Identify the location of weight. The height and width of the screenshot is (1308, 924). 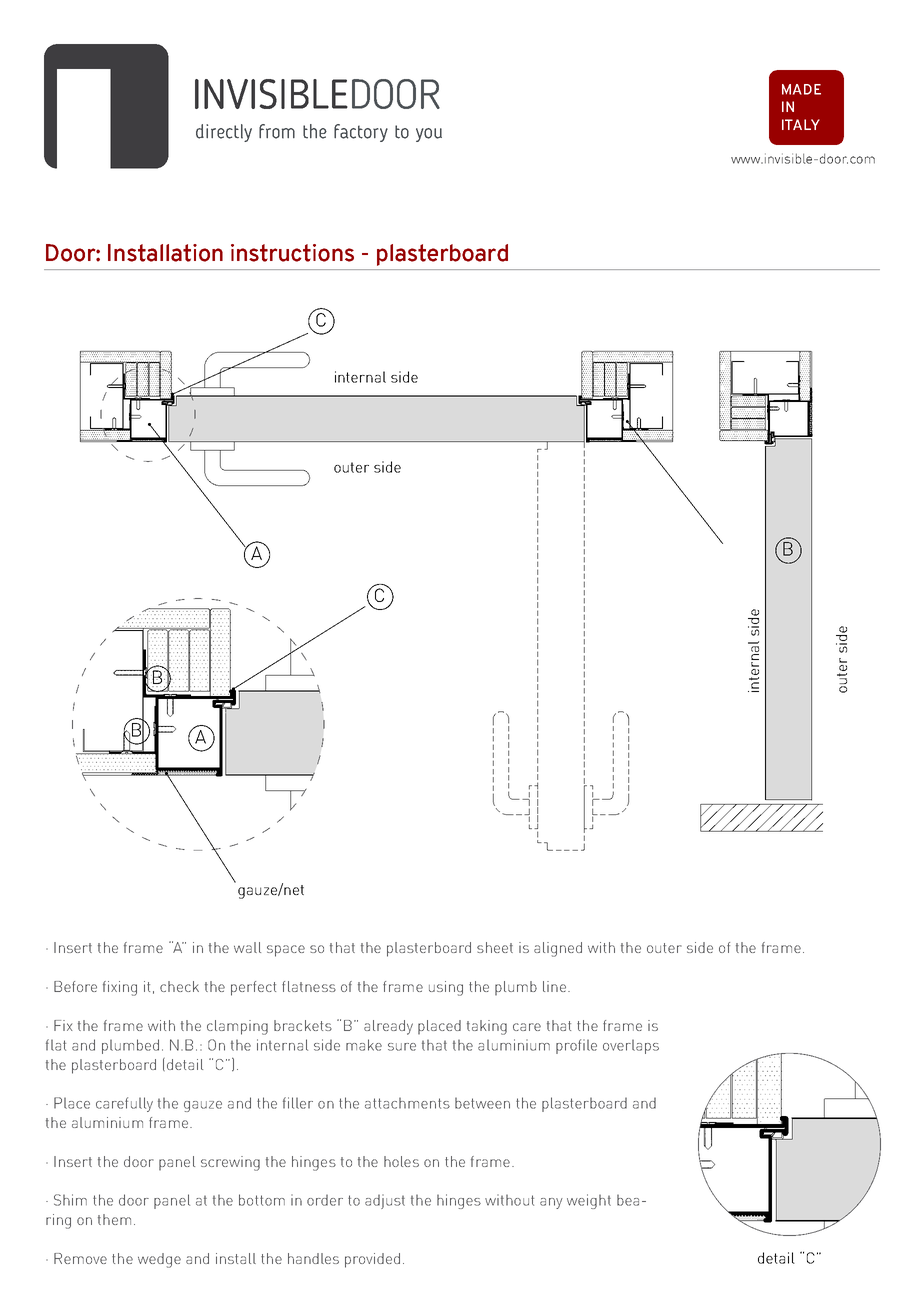
(589, 1201).
